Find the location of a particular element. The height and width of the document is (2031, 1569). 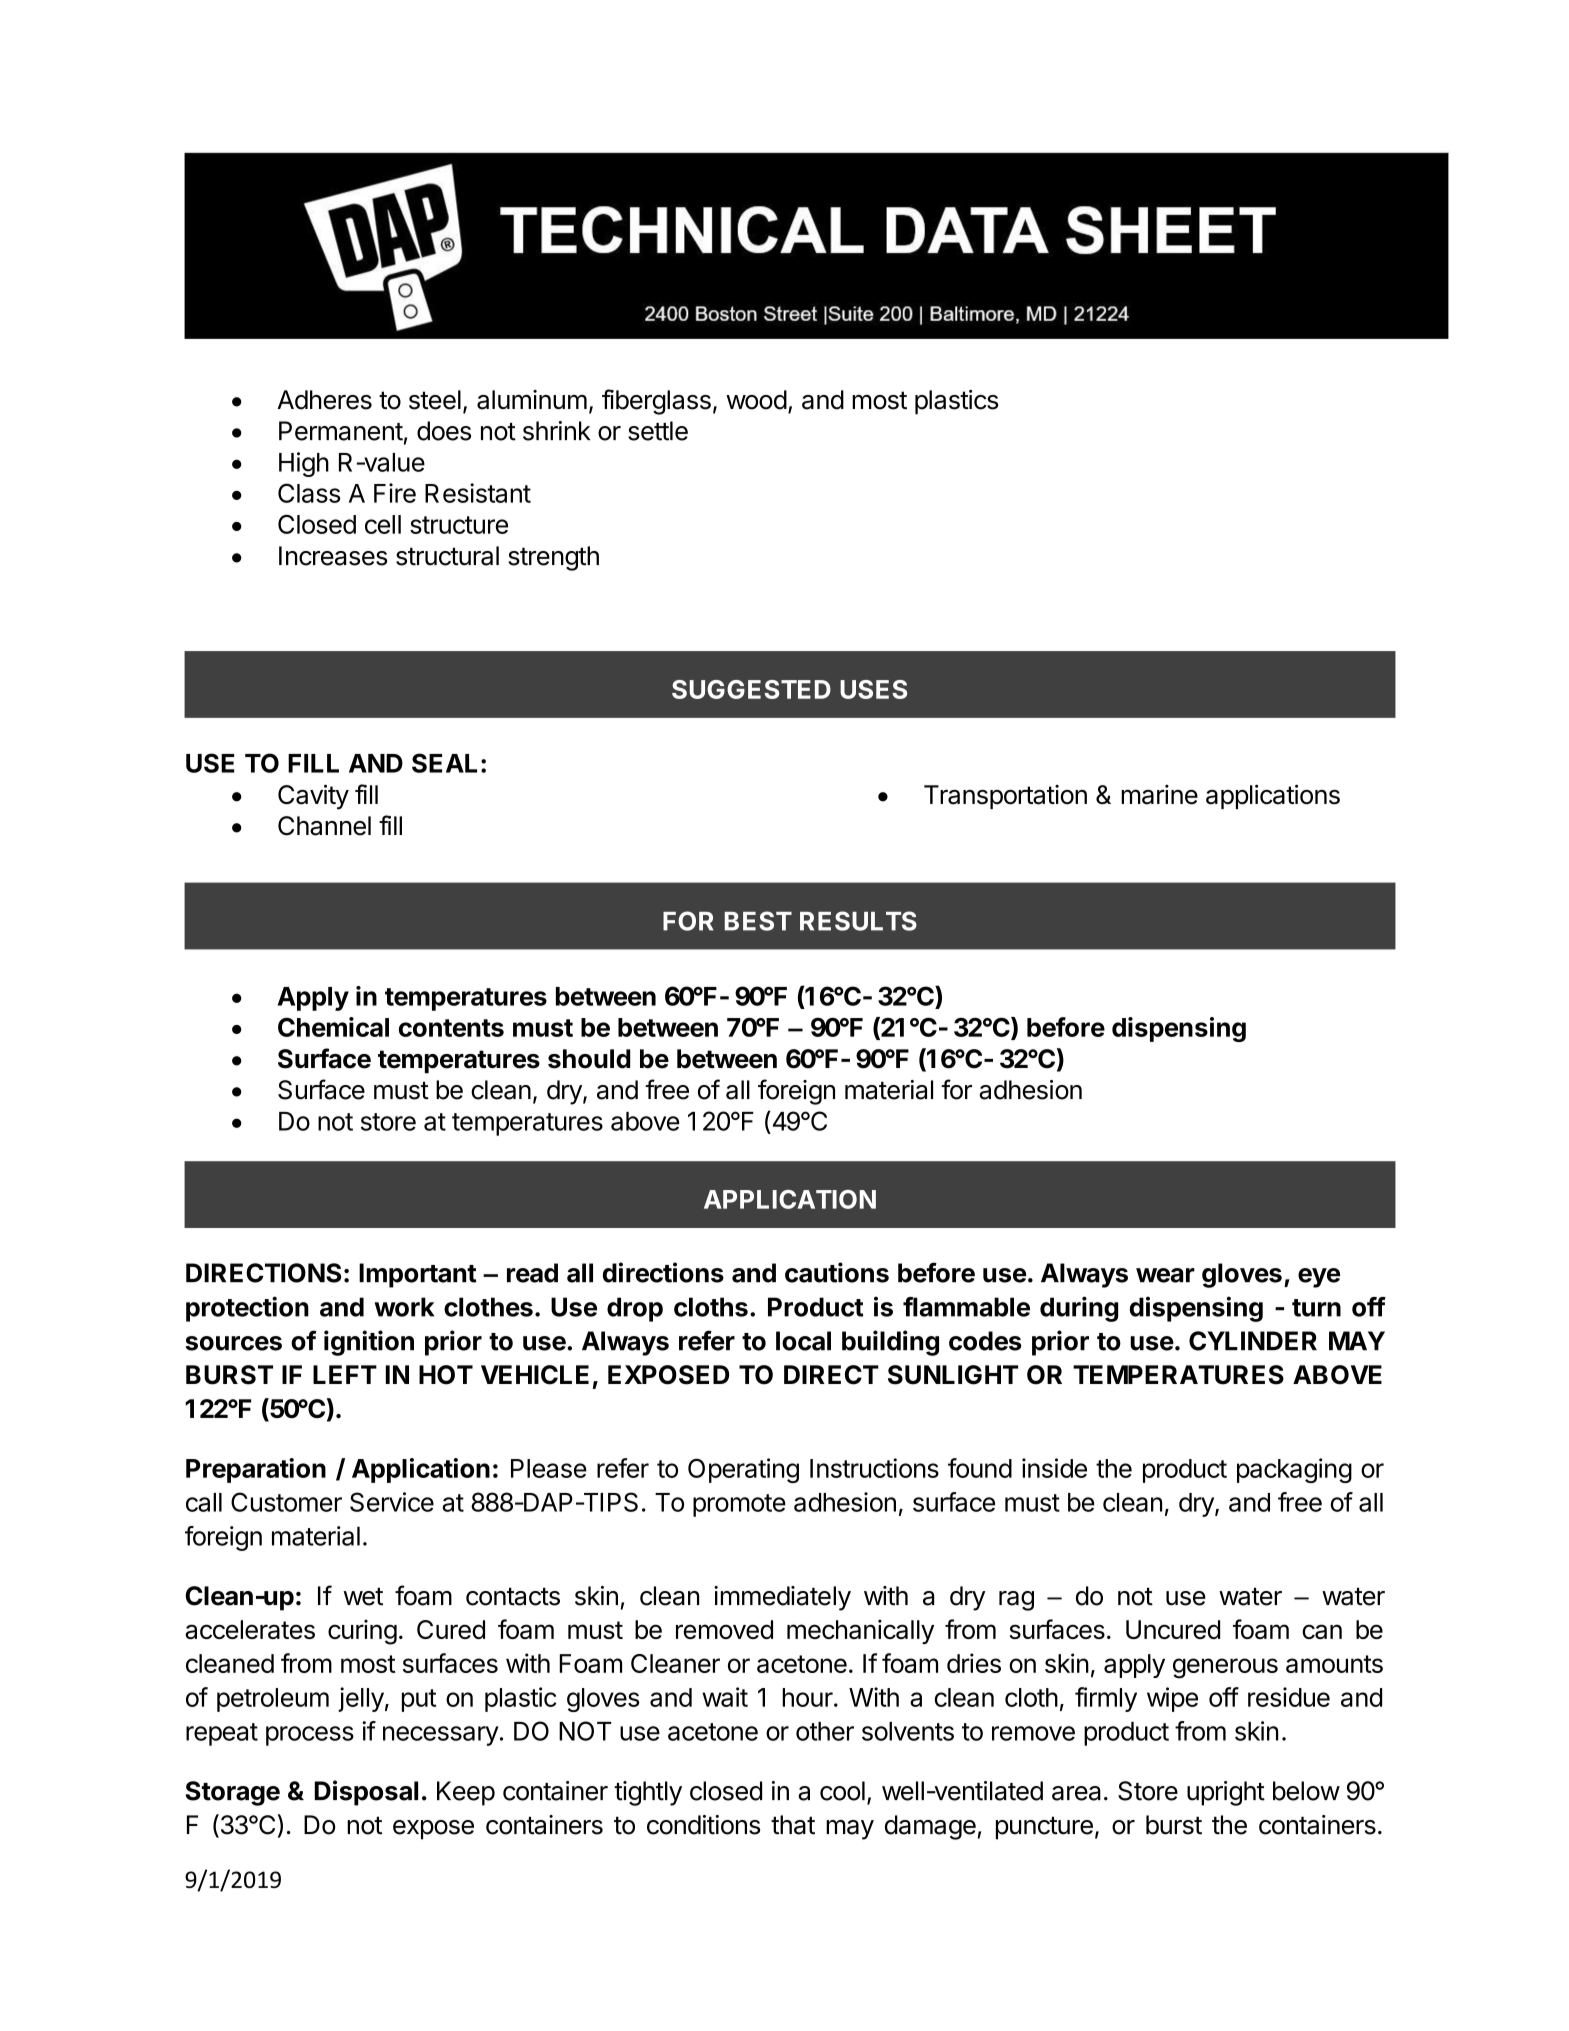

marine is located at coordinates (1159, 795).
